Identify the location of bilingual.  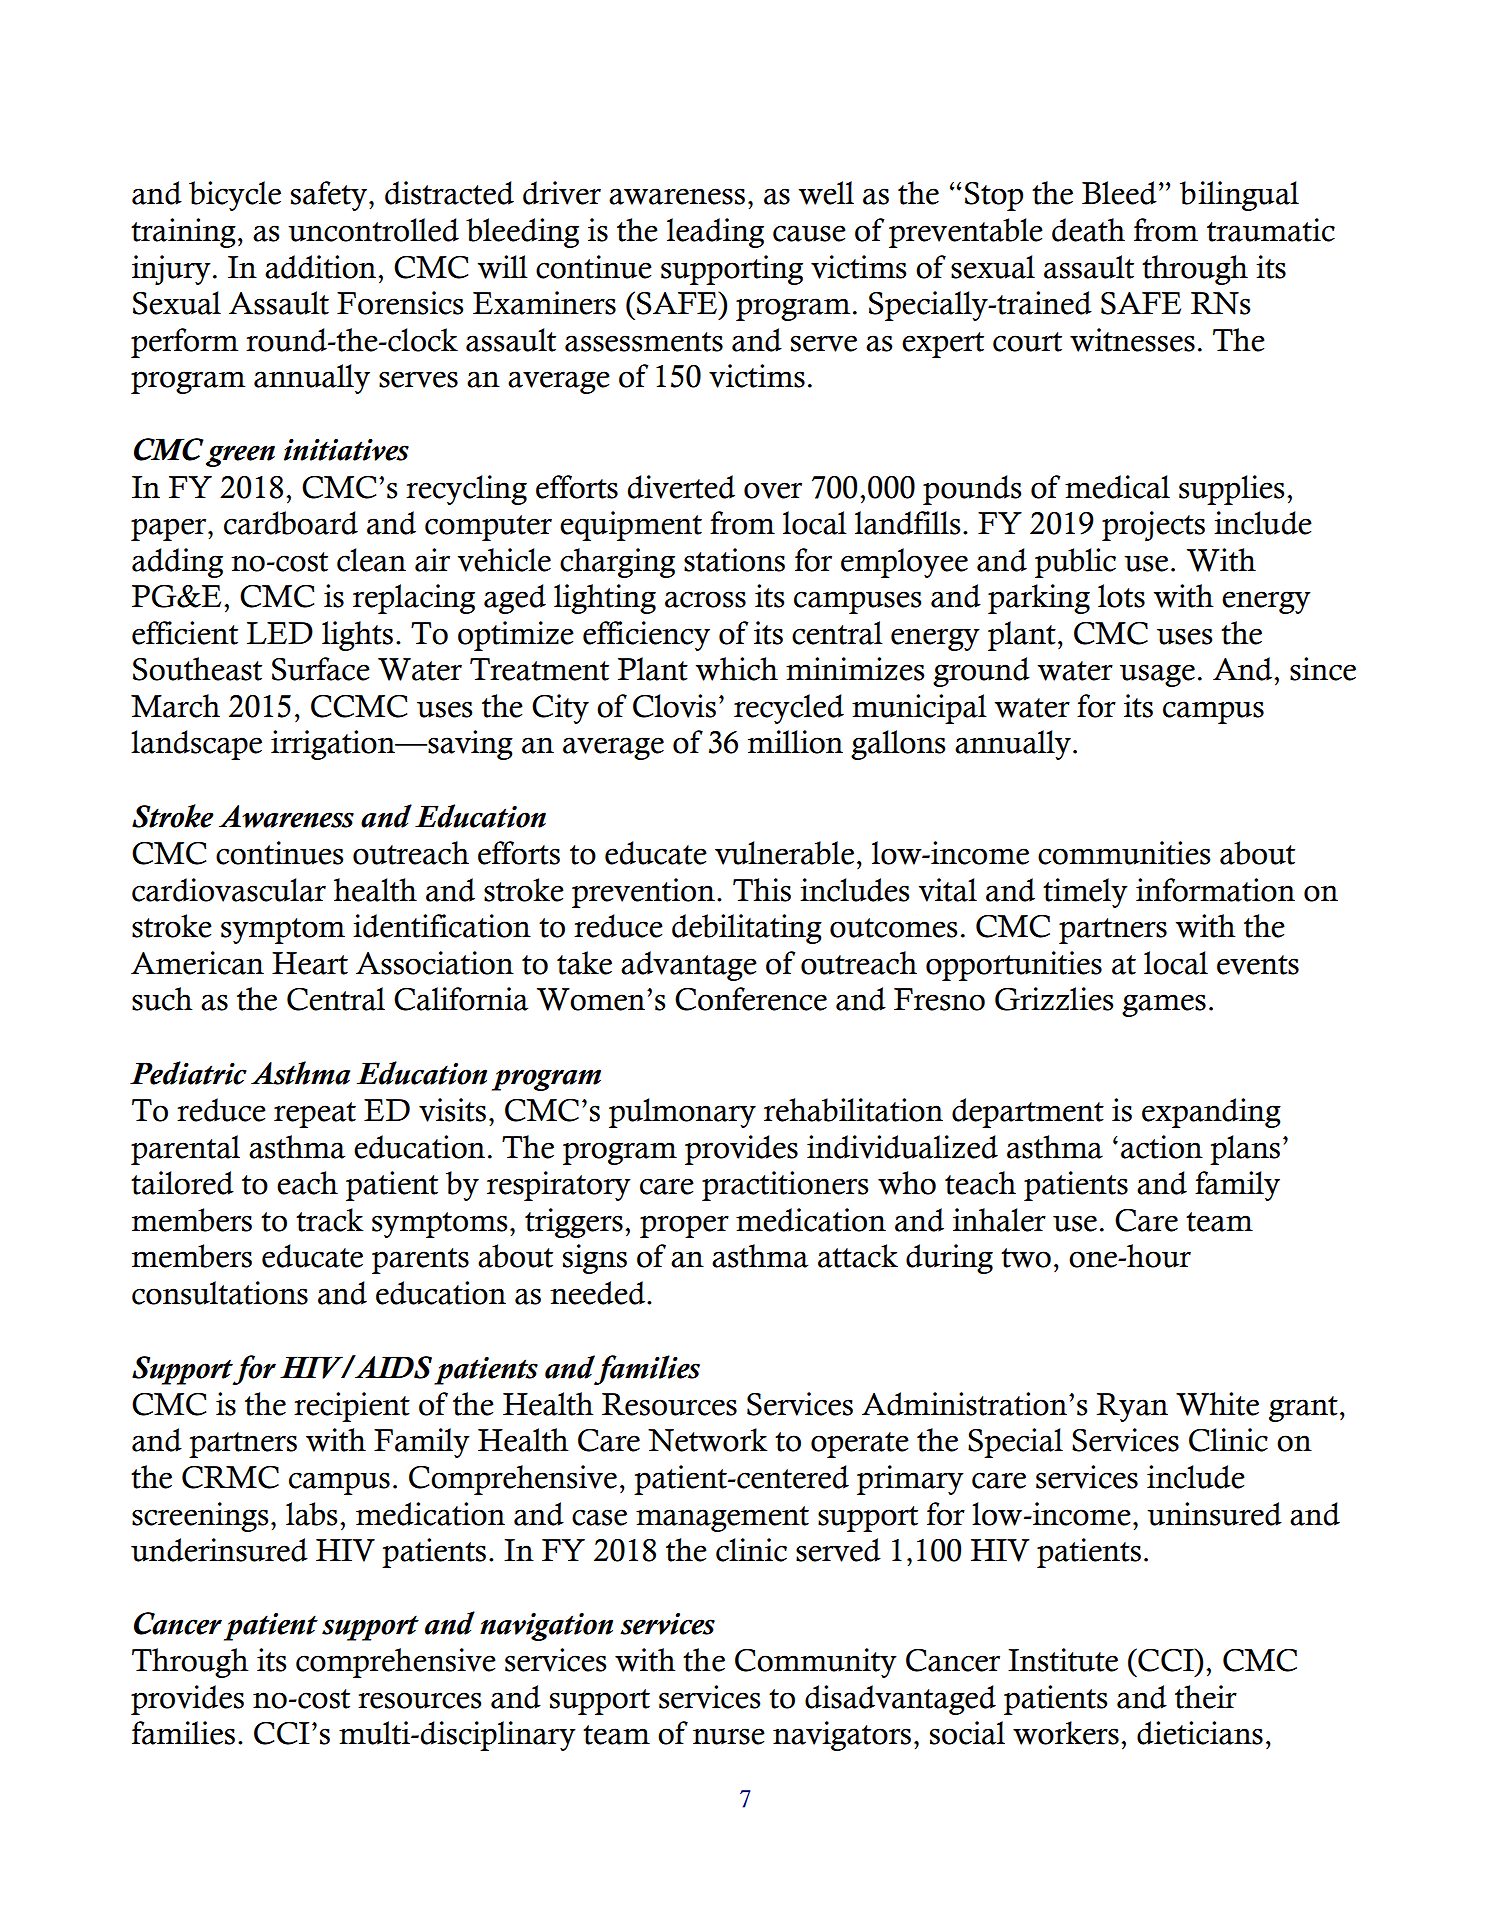
(1239, 196).
